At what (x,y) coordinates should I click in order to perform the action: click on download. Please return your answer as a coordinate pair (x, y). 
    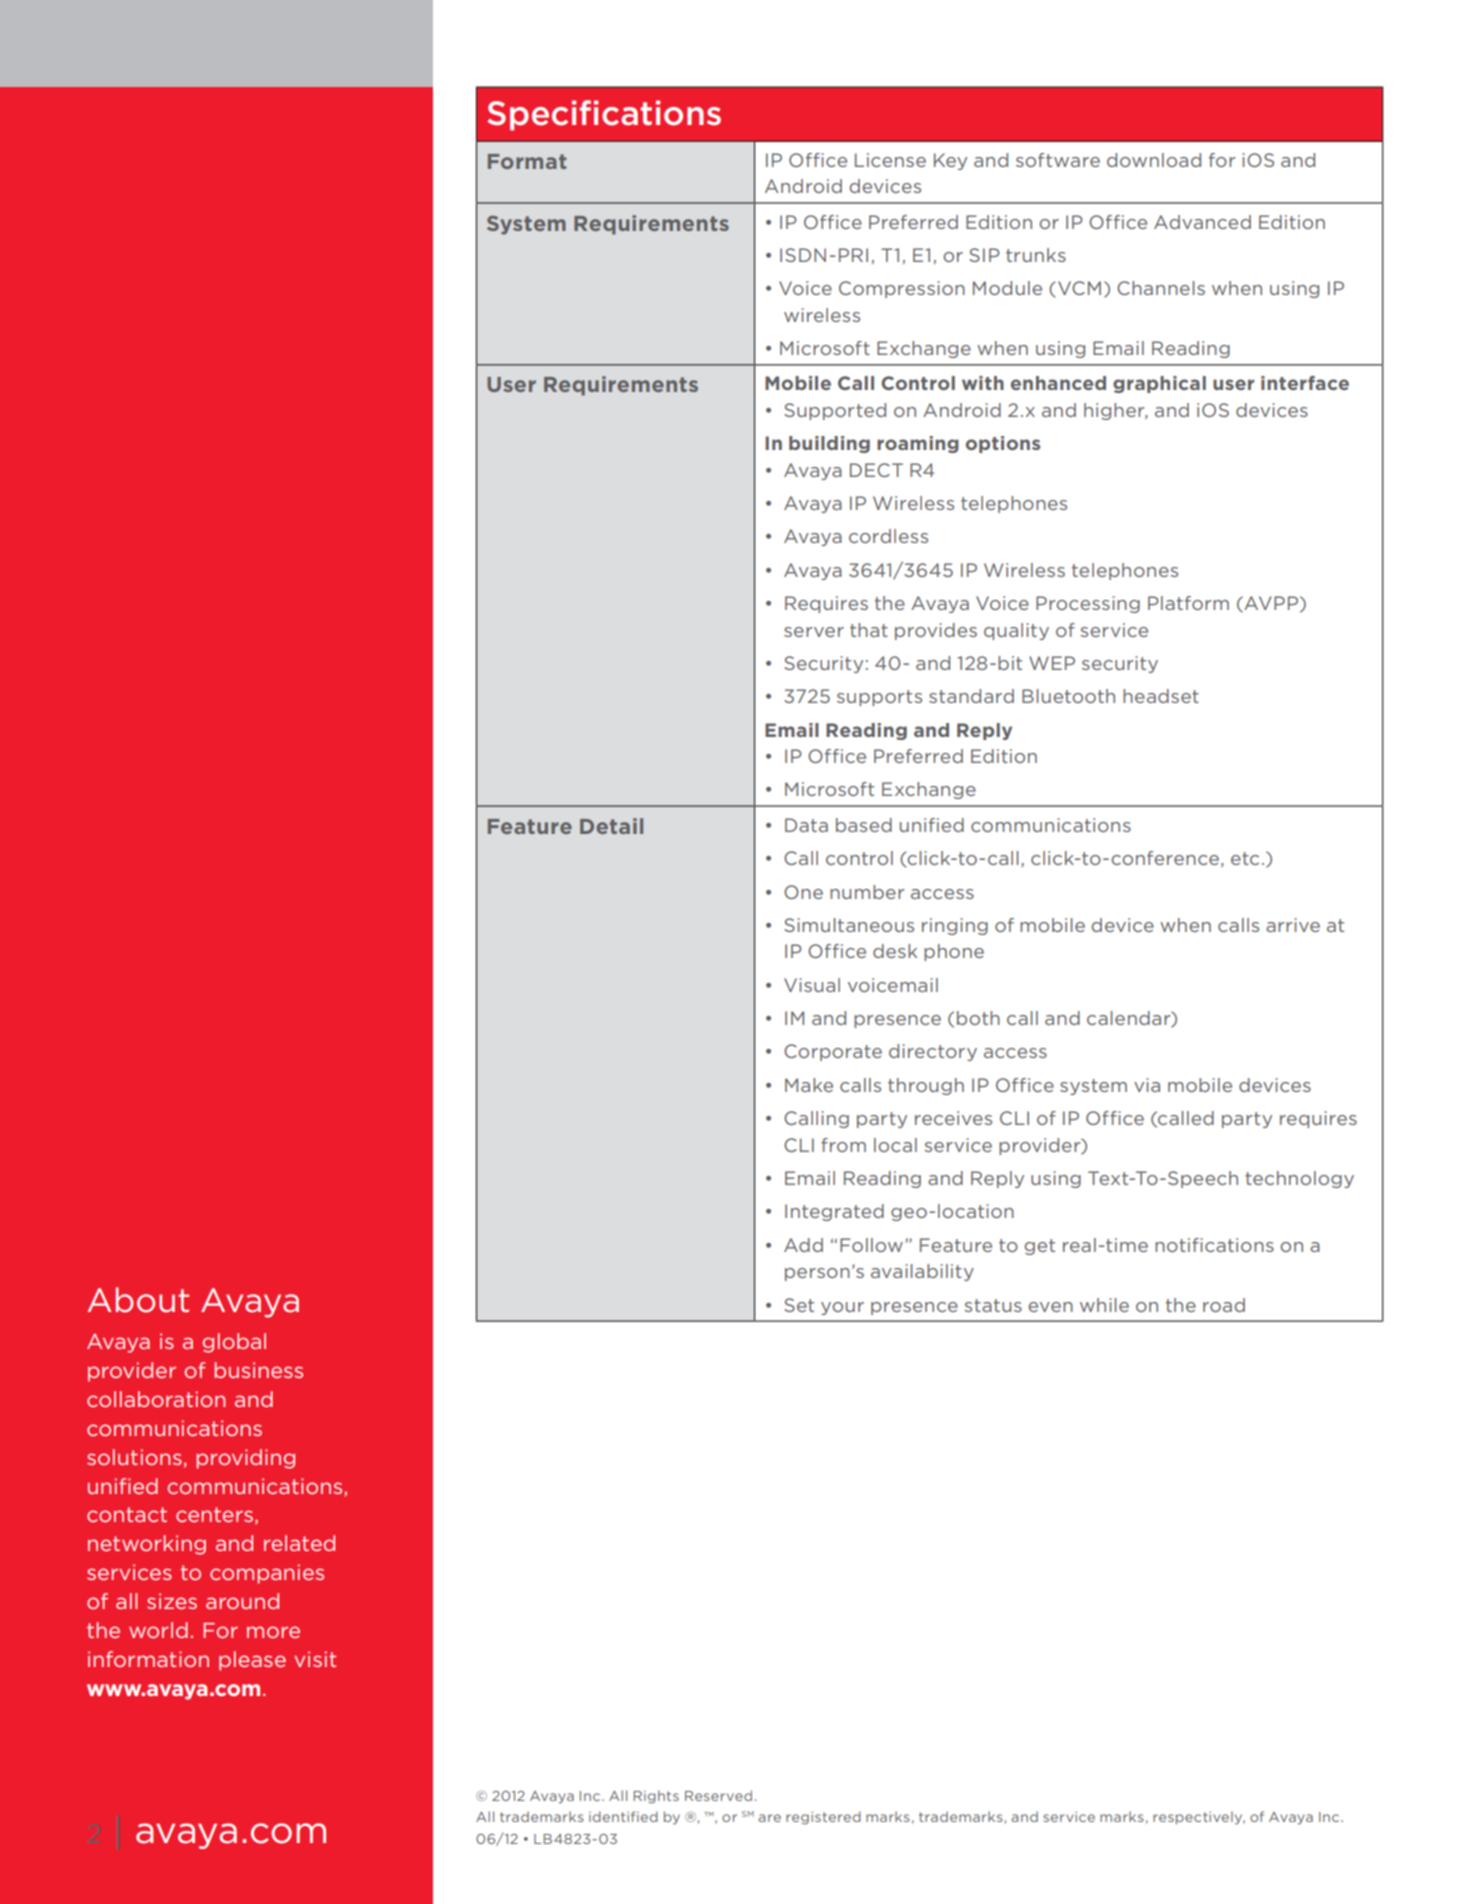
    Looking at the image, I should click on (1154, 160).
